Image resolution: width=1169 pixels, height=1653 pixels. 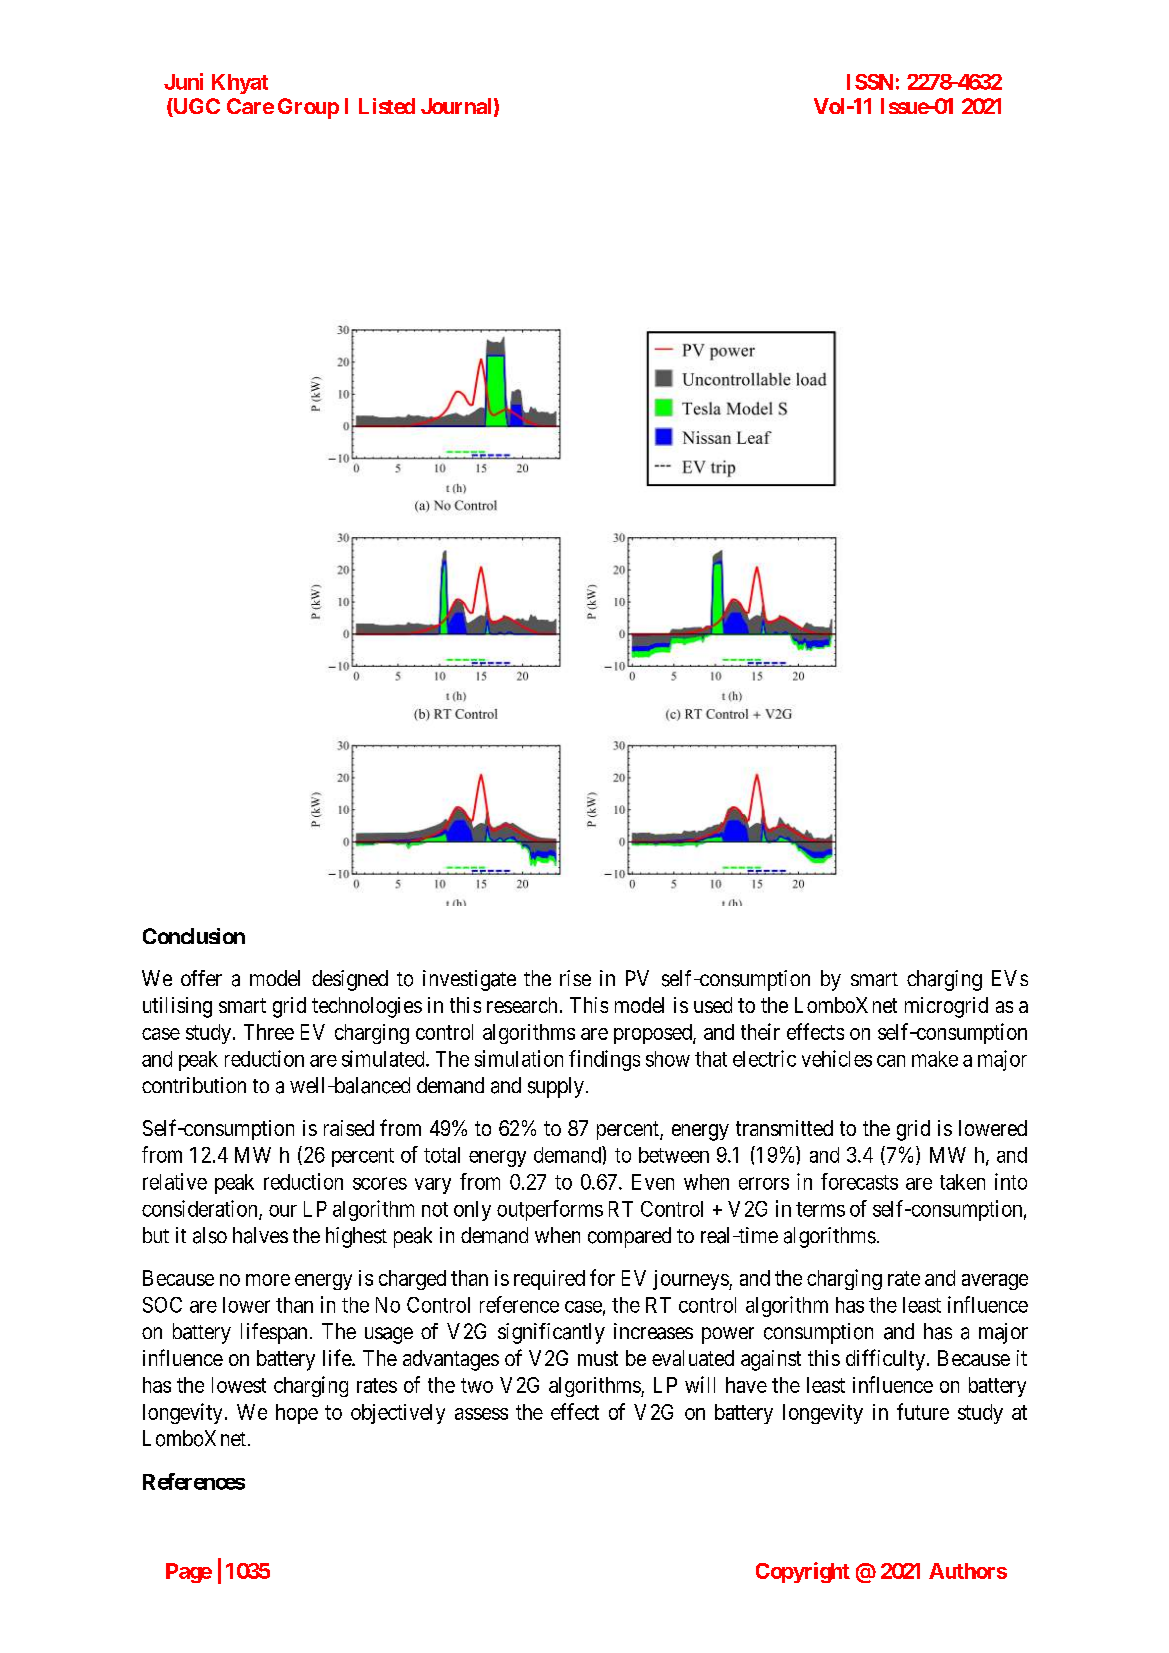 What do you see at coordinates (575, 978) in the page?
I see `rise` at bounding box center [575, 978].
